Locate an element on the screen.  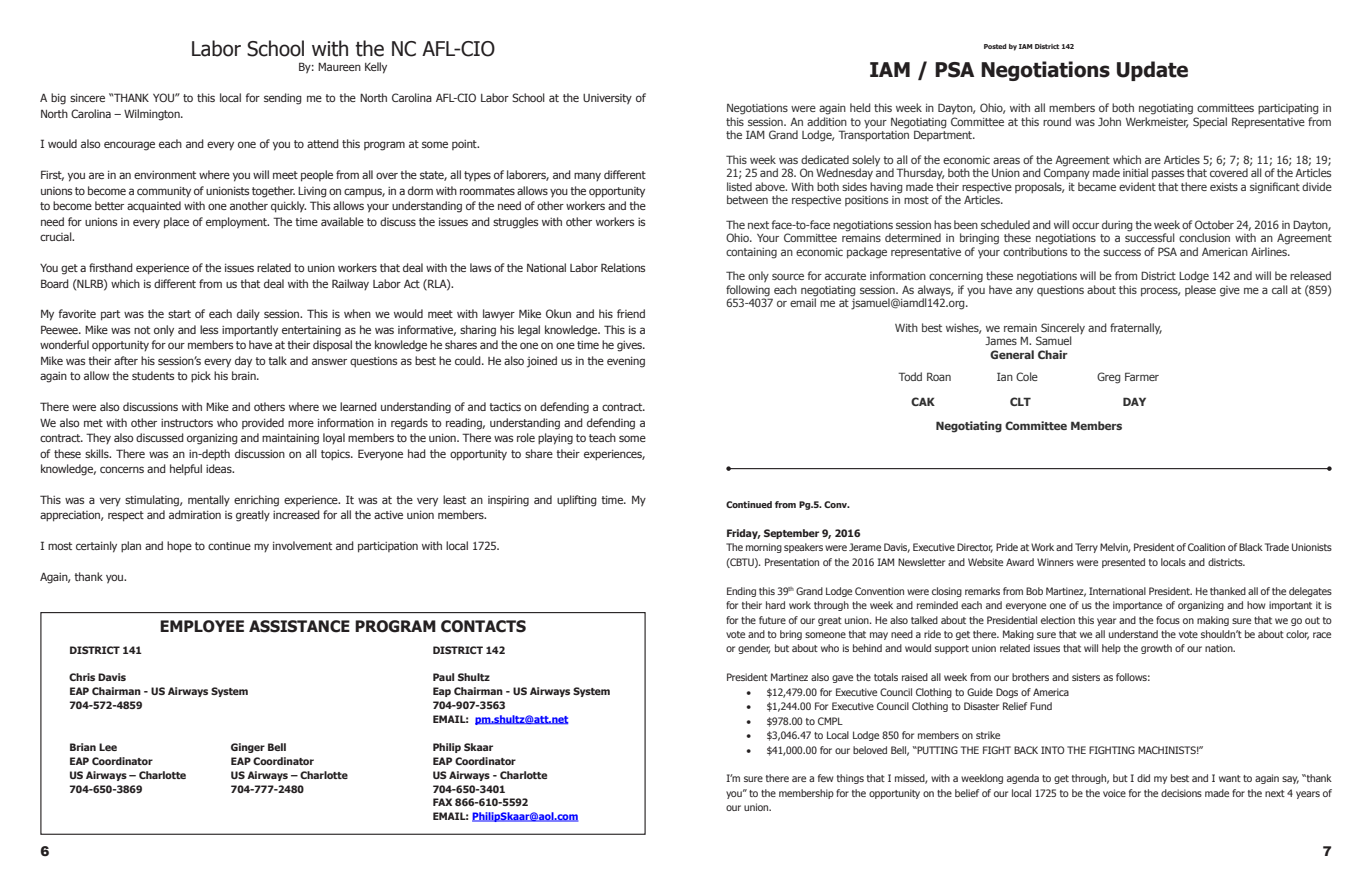
instructors is located at coordinates (187, 423).
